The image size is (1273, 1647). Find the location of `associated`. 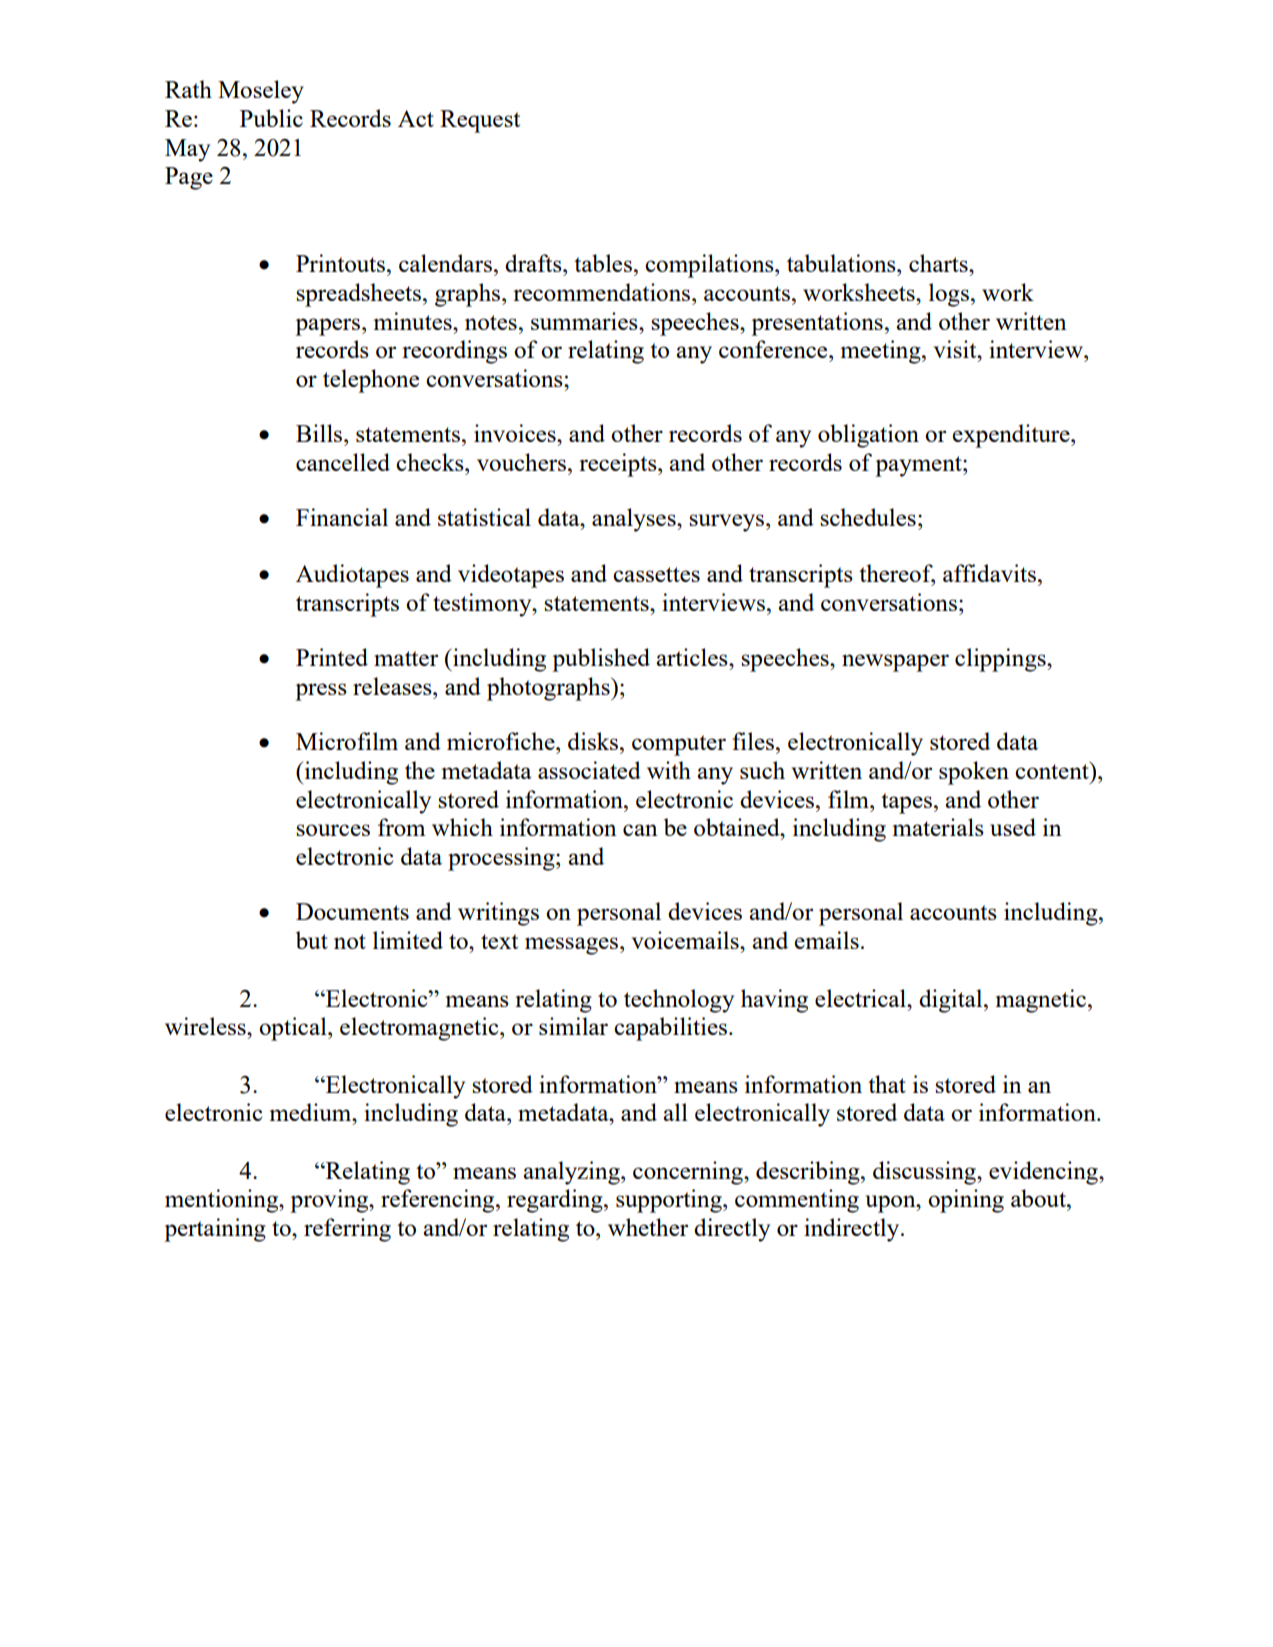

associated is located at coordinates (589, 770).
